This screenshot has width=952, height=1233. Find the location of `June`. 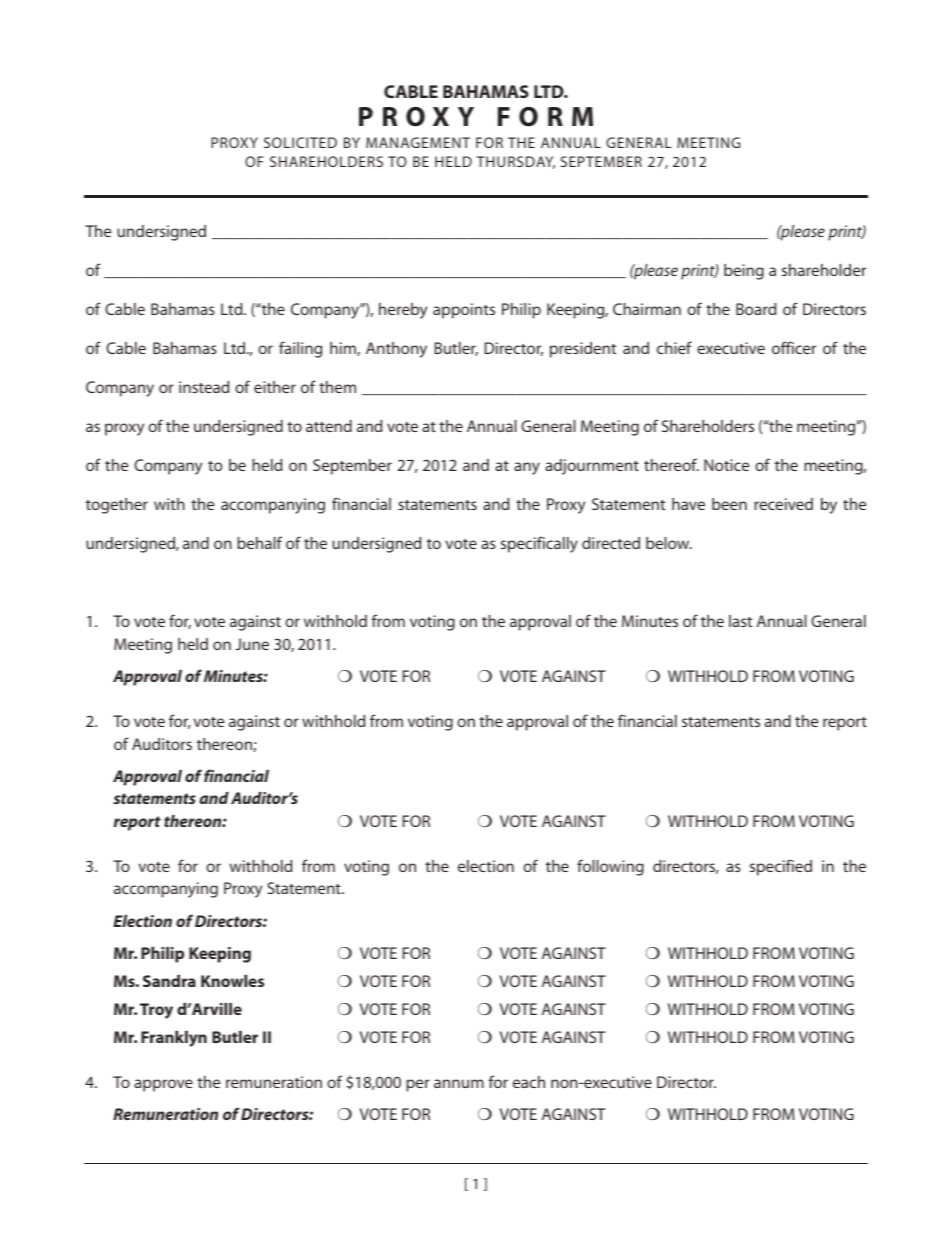

June is located at coordinates (252, 644).
